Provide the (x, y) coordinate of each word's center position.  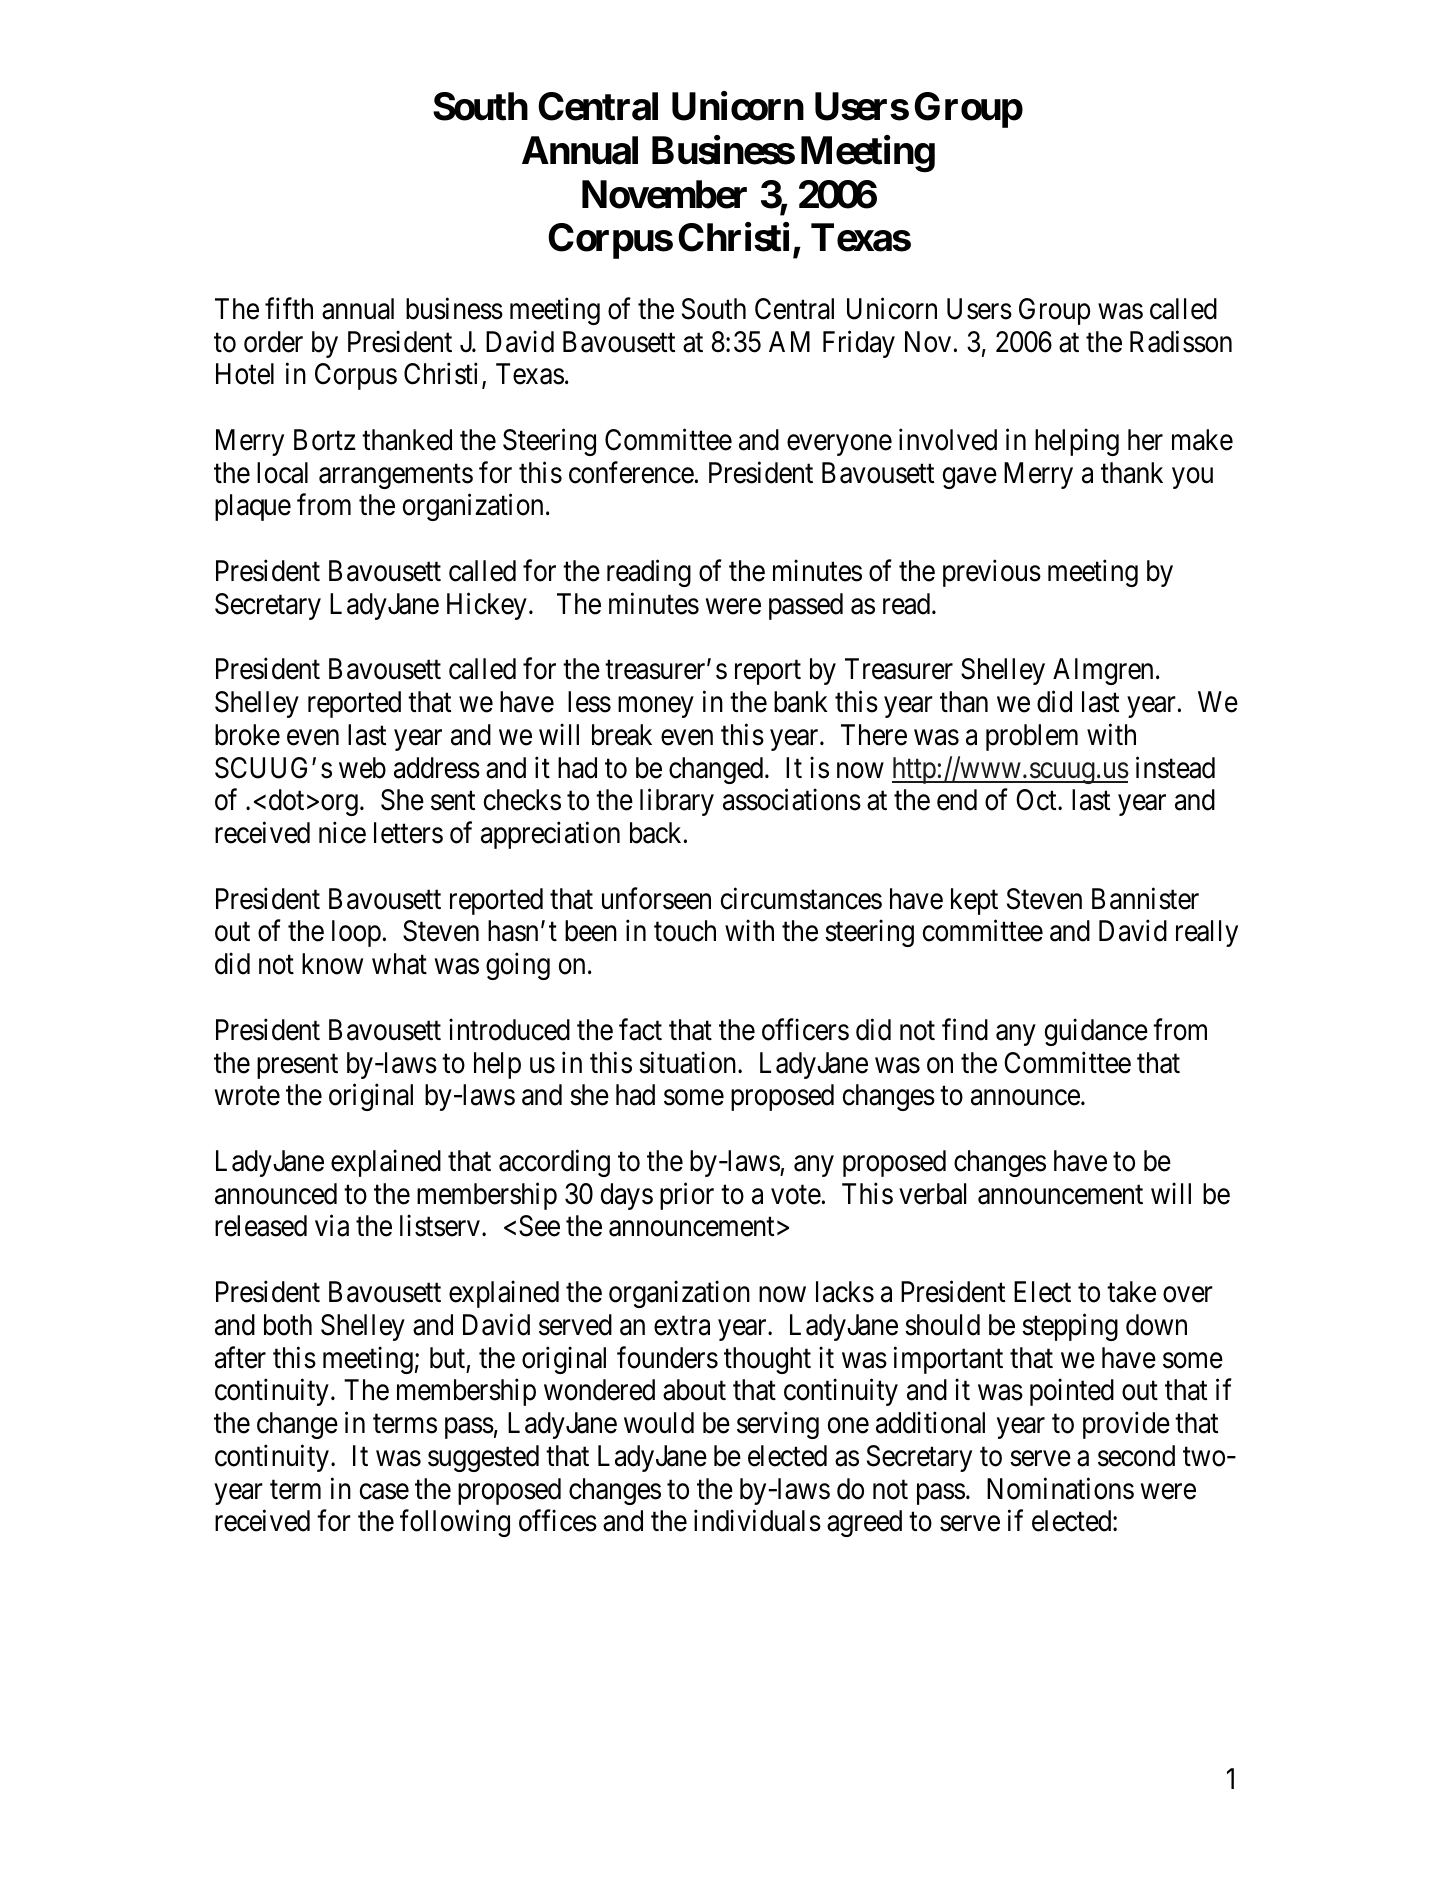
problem (1032, 737)
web (362, 768)
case (384, 1492)
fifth (289, 308)
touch (685, 931)
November (664, 194)
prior (687, 1196)
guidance (1096, 1032)
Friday (859, 344)
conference (631, 472)
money (656, 707)
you (1192, 478)
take (1131, 1292)
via (332, 1226)
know (332, 964)
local (282, 473)
